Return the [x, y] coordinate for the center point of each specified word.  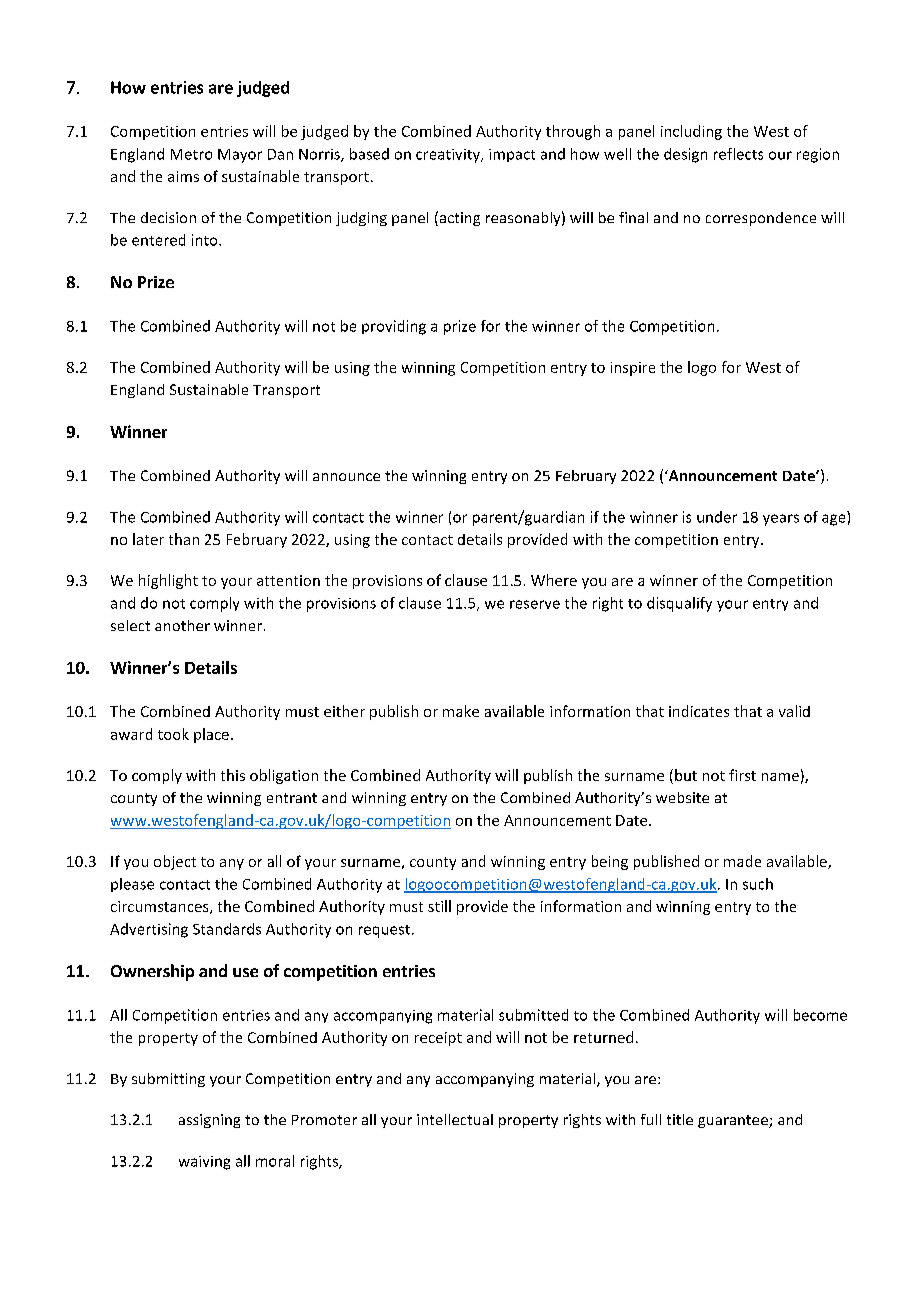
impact [512, 155]
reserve [535, 604]
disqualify [679, 604]
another [182, 625]
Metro [191, 154]
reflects [738, 154]
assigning [209, 1121]
